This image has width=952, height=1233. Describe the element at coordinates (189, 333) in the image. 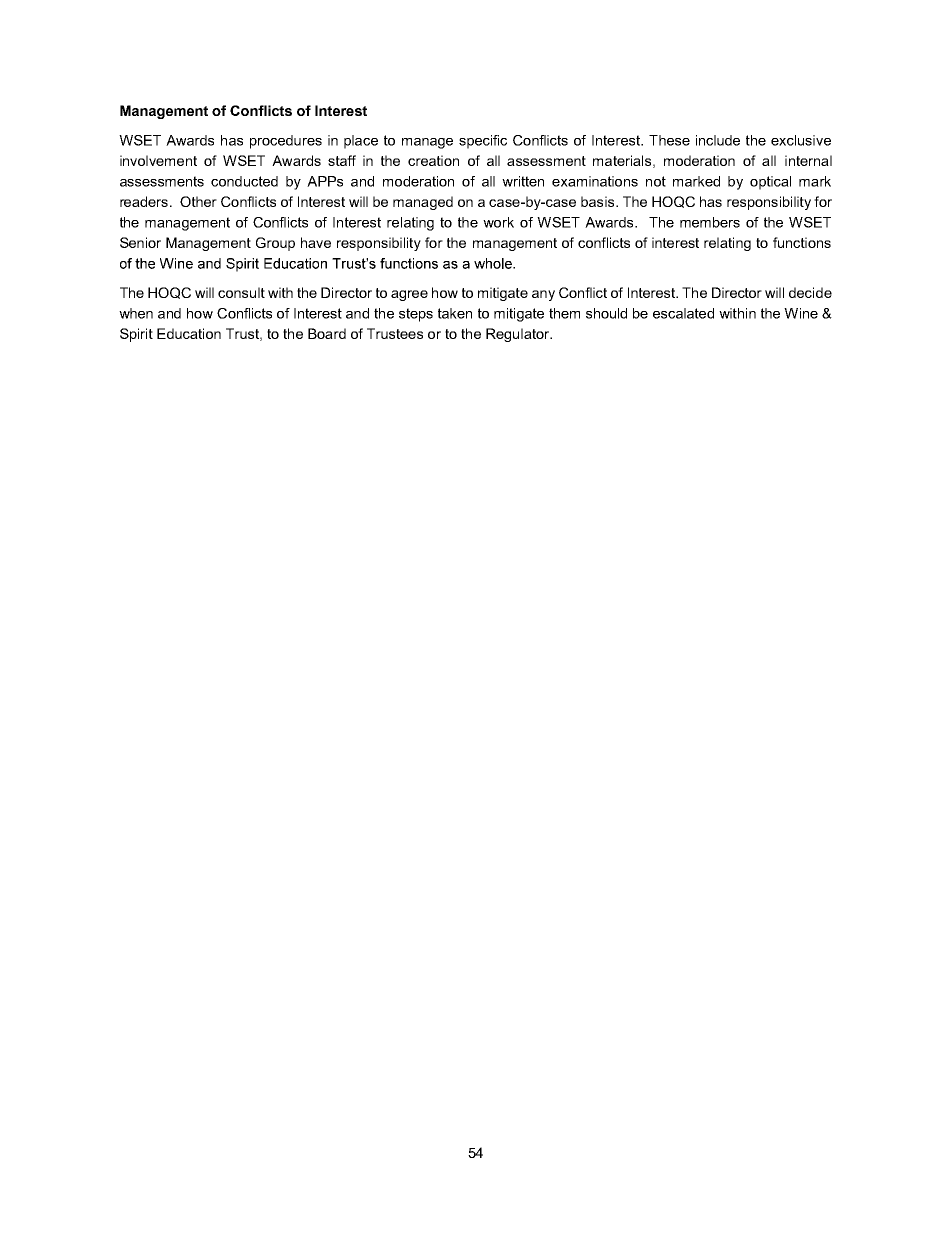

I see `Education` at that location.
